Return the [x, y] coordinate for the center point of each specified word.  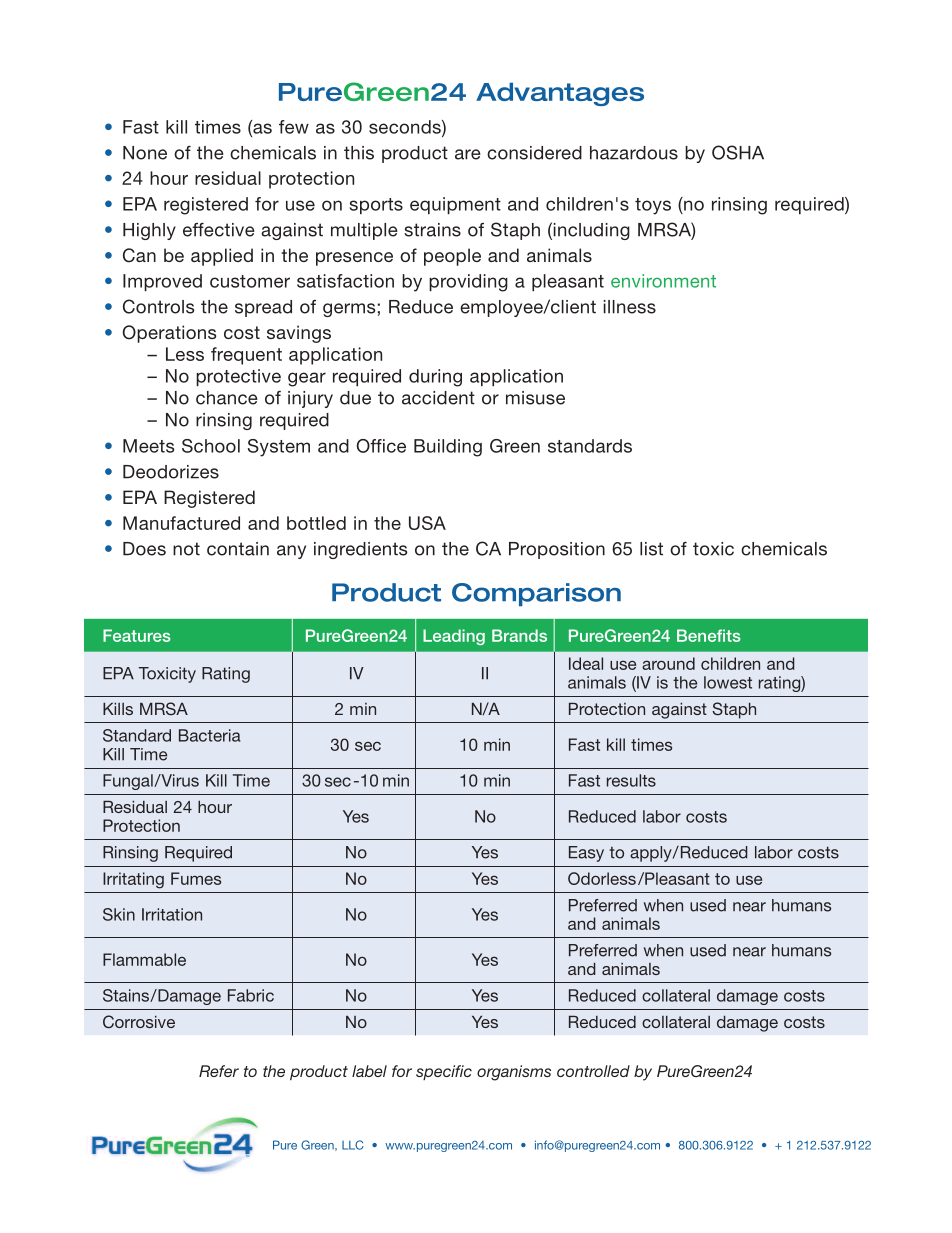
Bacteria [210, 735]
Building [448, 448]
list [651, 549]
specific [444, 1072]
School [211, 446]
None [145, 153]
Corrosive [139, 1022]
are [468, 154]
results [631, 780]
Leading [454, 637]
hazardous [634, 153]
